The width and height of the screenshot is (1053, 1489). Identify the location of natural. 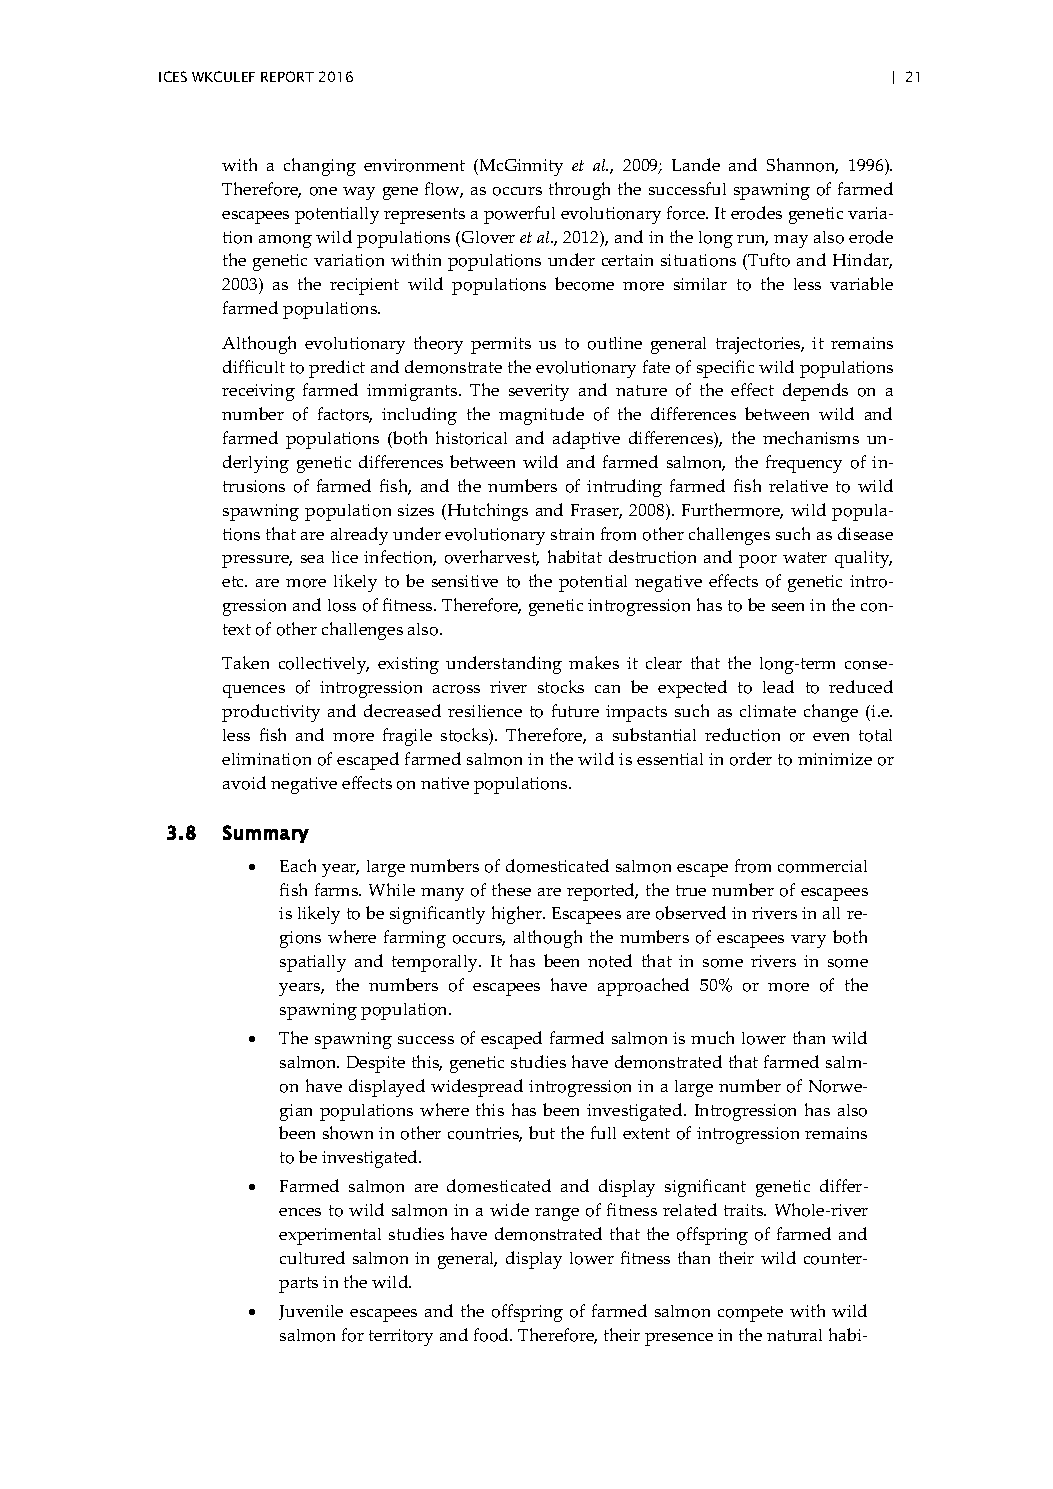
(794, 1335).
